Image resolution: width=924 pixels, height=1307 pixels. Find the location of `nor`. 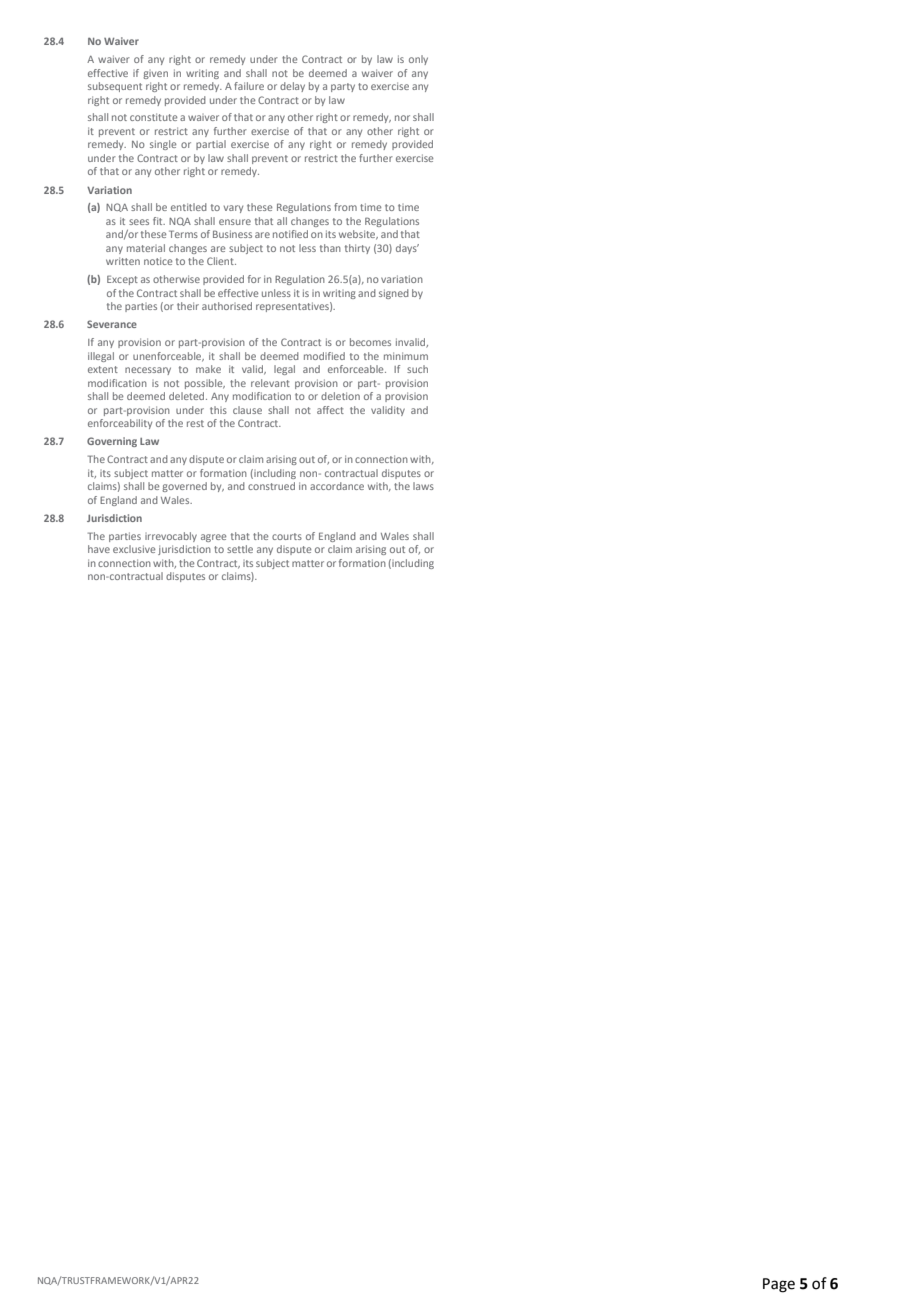

nor is located at coordinates (402, 118).
